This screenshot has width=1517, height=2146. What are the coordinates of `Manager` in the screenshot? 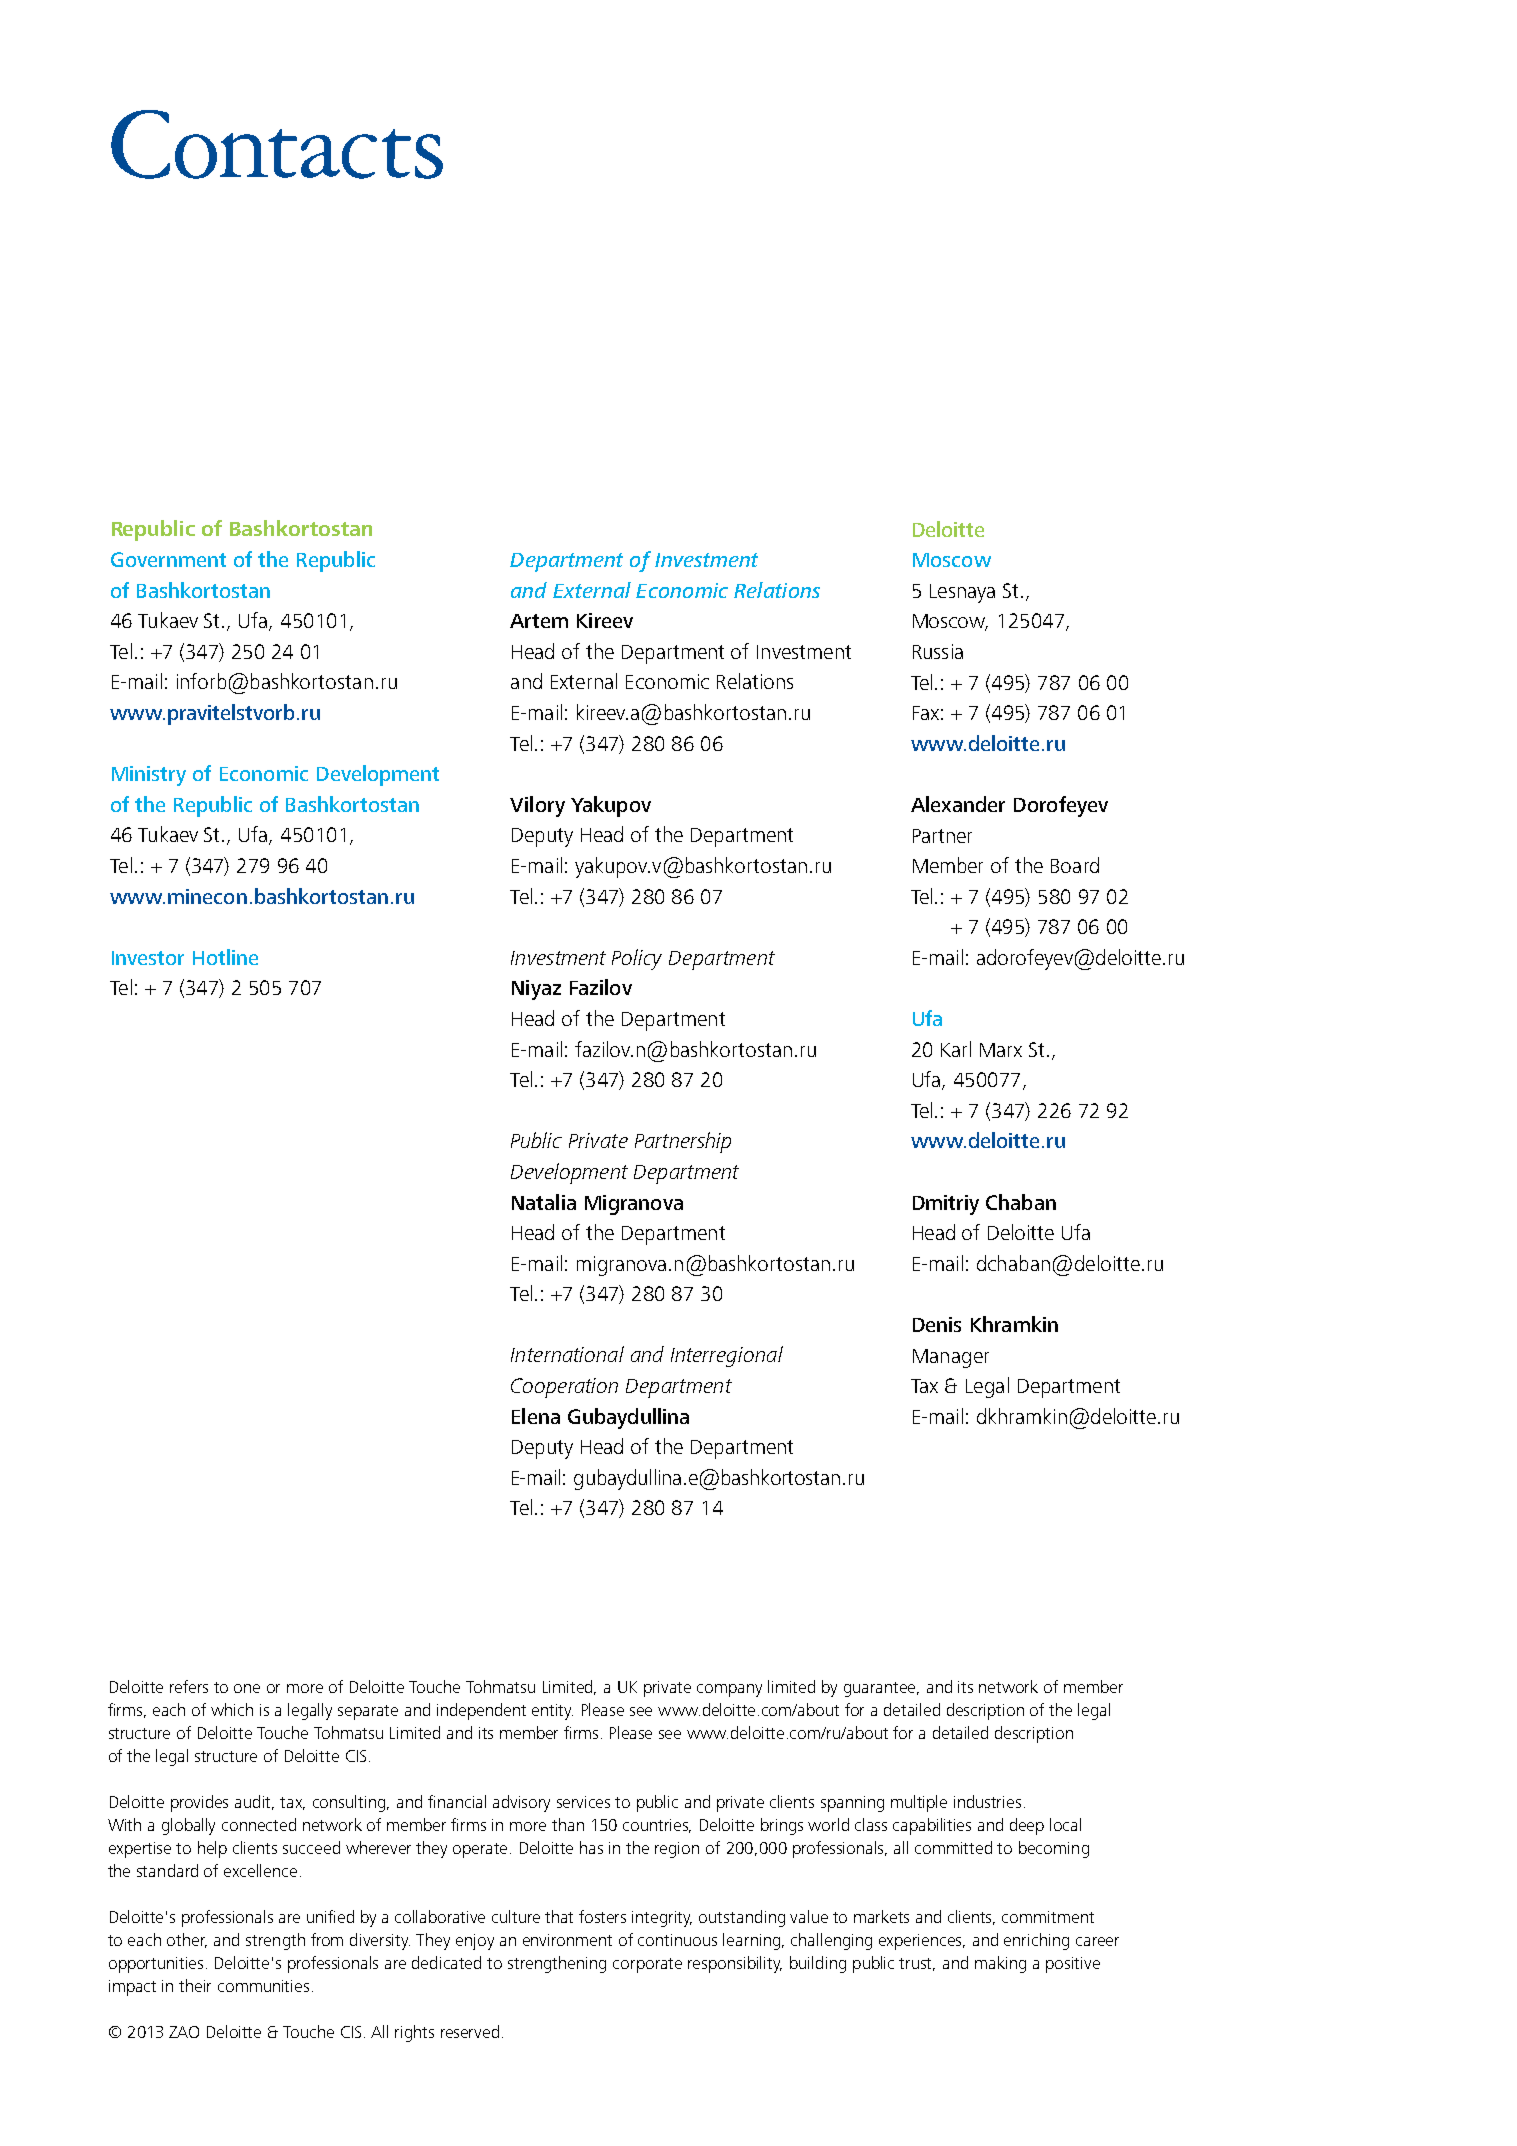 It's located at (951, 1358).
